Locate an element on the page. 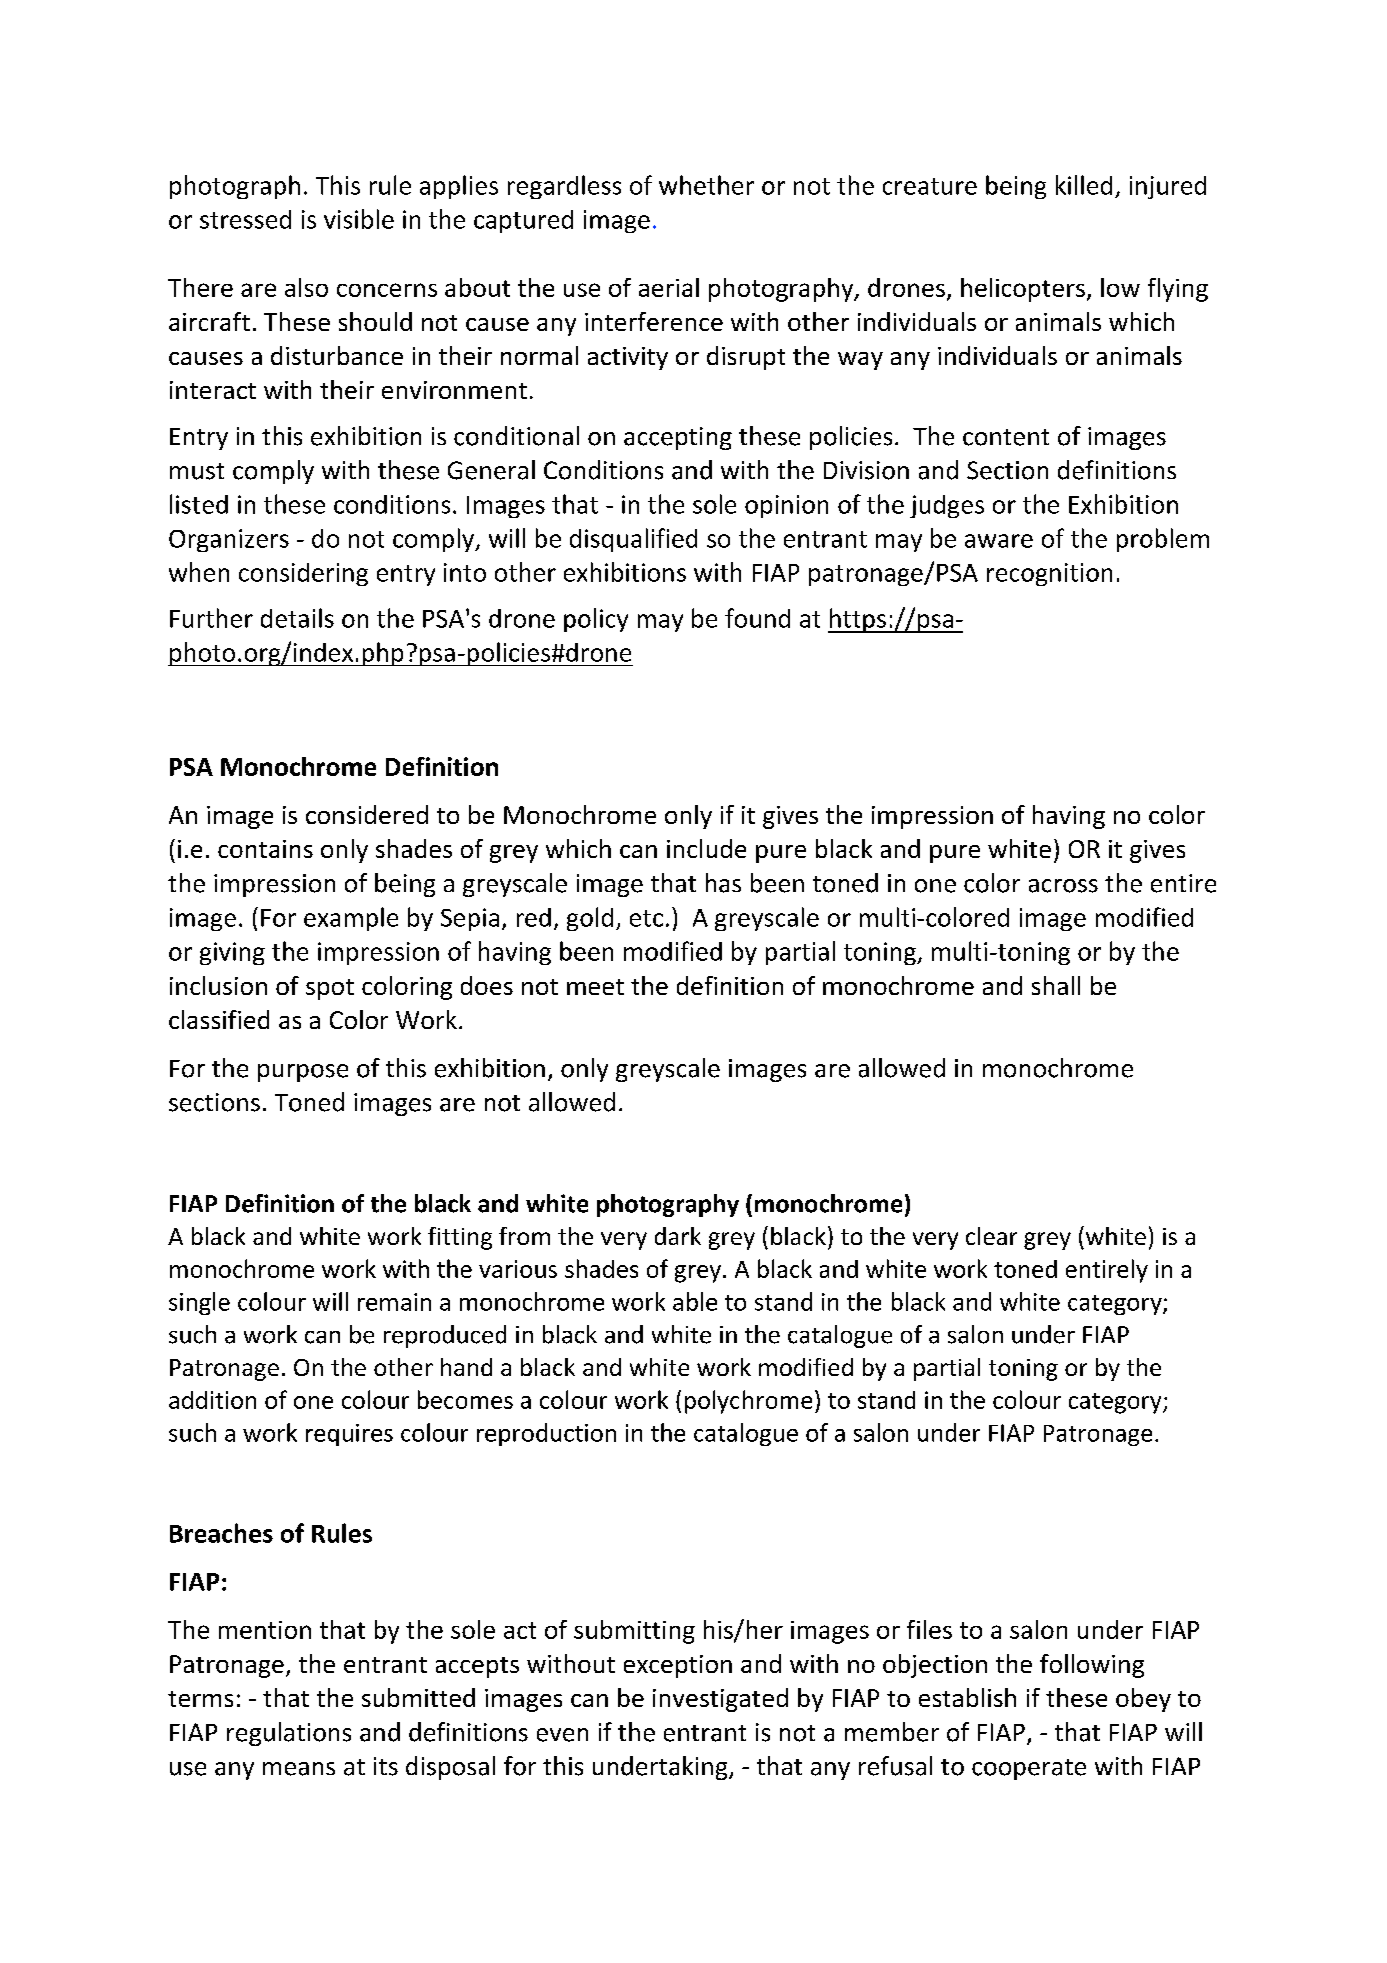 The width and height of the image is (1387, 1963). killed is located at coordinates (1084, 185).
